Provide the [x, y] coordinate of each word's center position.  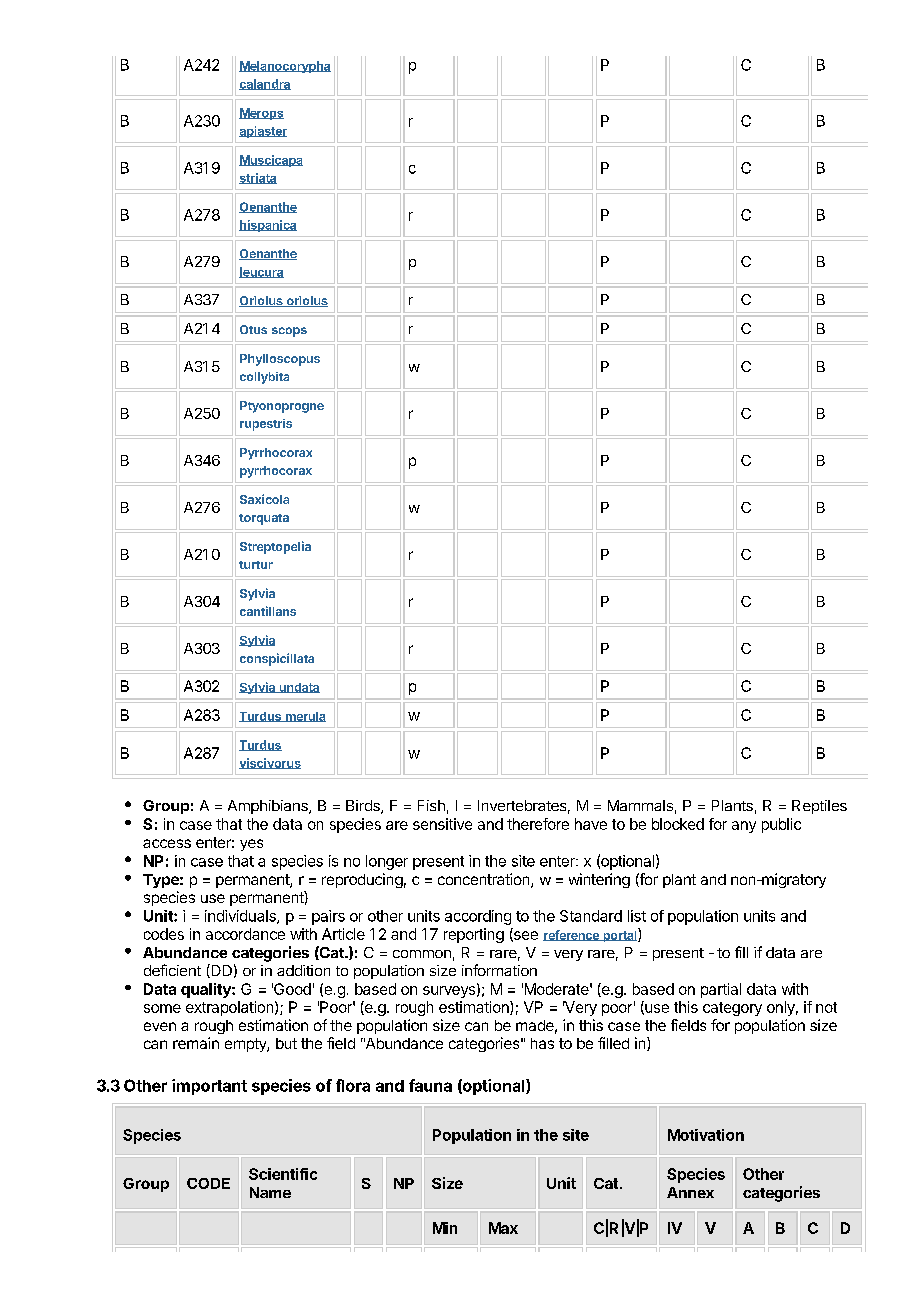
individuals [241, 917]
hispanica [268, 226]
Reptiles [819, 807]
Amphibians [269, 807]
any [744, 827]
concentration [485, 880]
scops [289, 332]
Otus [253, 329]
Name [270, 1192]
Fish [431, 805]
